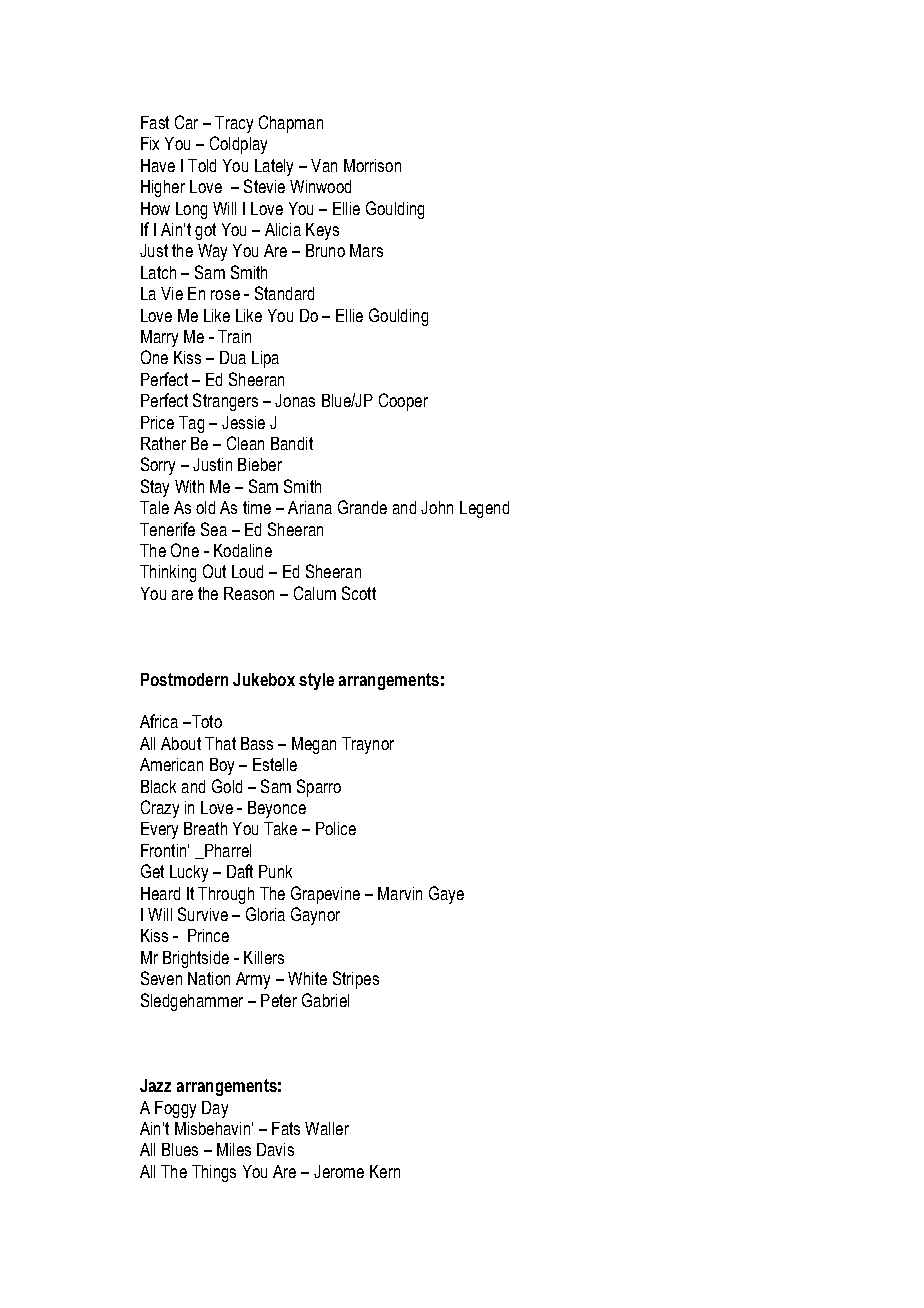  What do you see at coordinates (202, 165) in the screenshot?
I see `Told` at bounding box center [202, 165].
